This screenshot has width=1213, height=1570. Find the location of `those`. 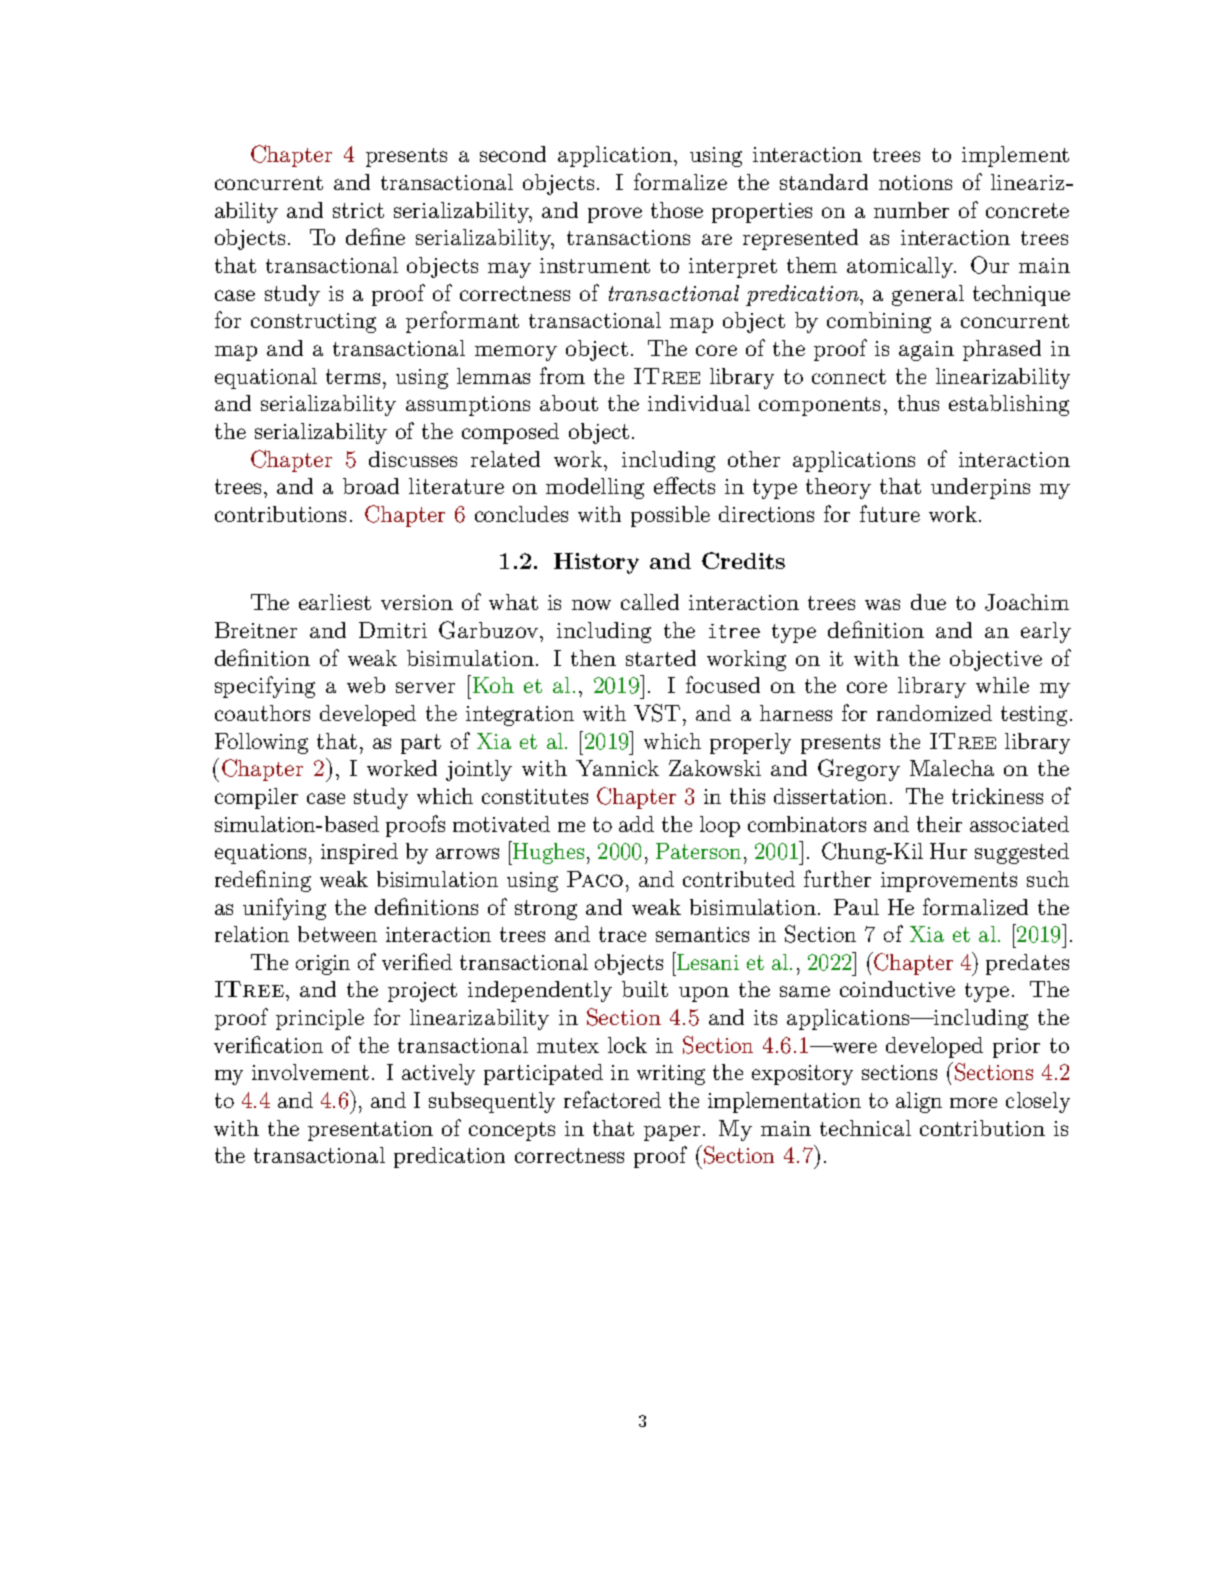

those is located at coordinates (677, 210).
